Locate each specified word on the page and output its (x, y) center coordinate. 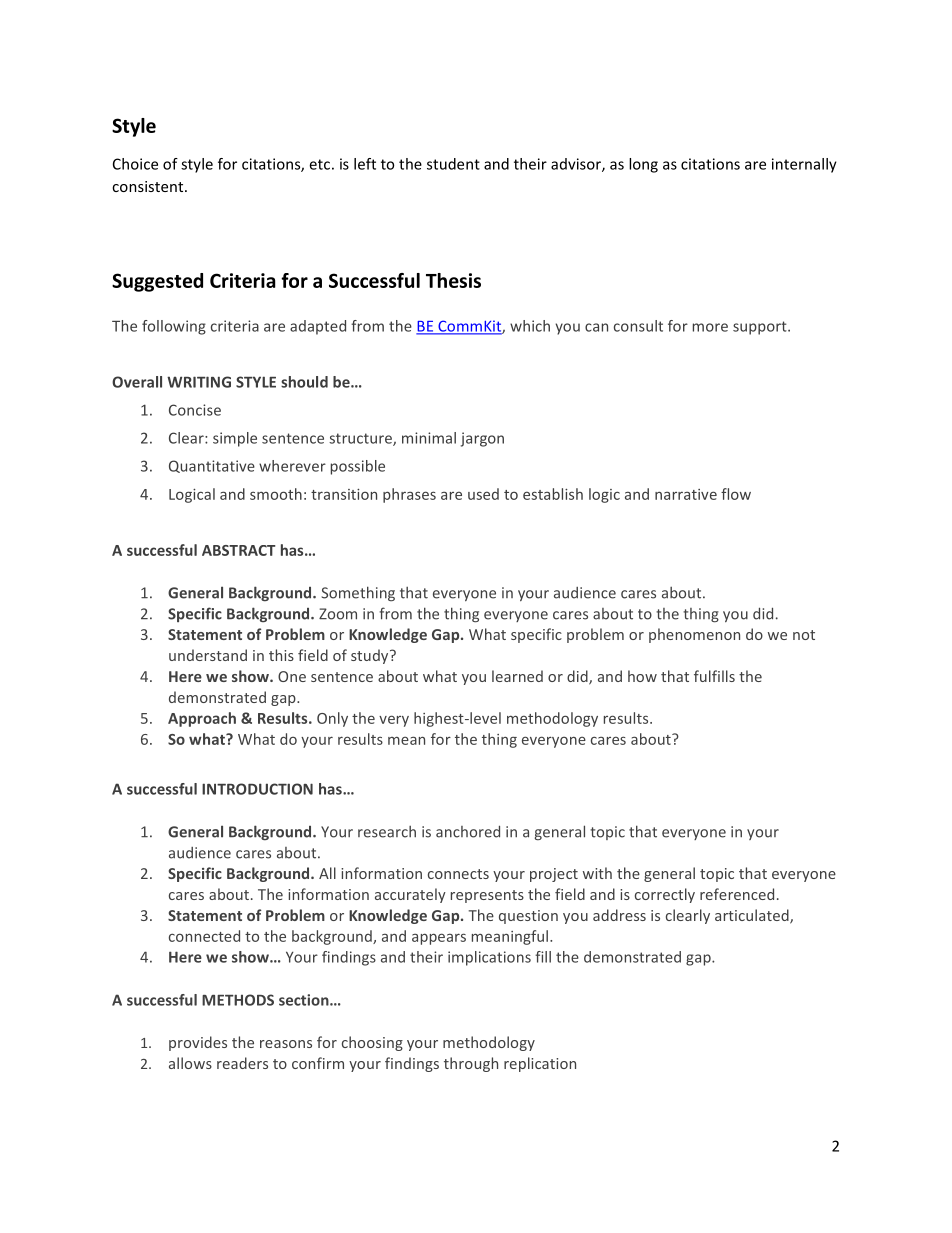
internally (804, 165)
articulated (753, 916)
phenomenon (694, 635)
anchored (468, 831)
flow (736, 494)
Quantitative (212, 466)
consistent (149, 186)
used (483, 494)
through (471, 1064)
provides (198, 1043)
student (453, 164)
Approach (202, 719)
